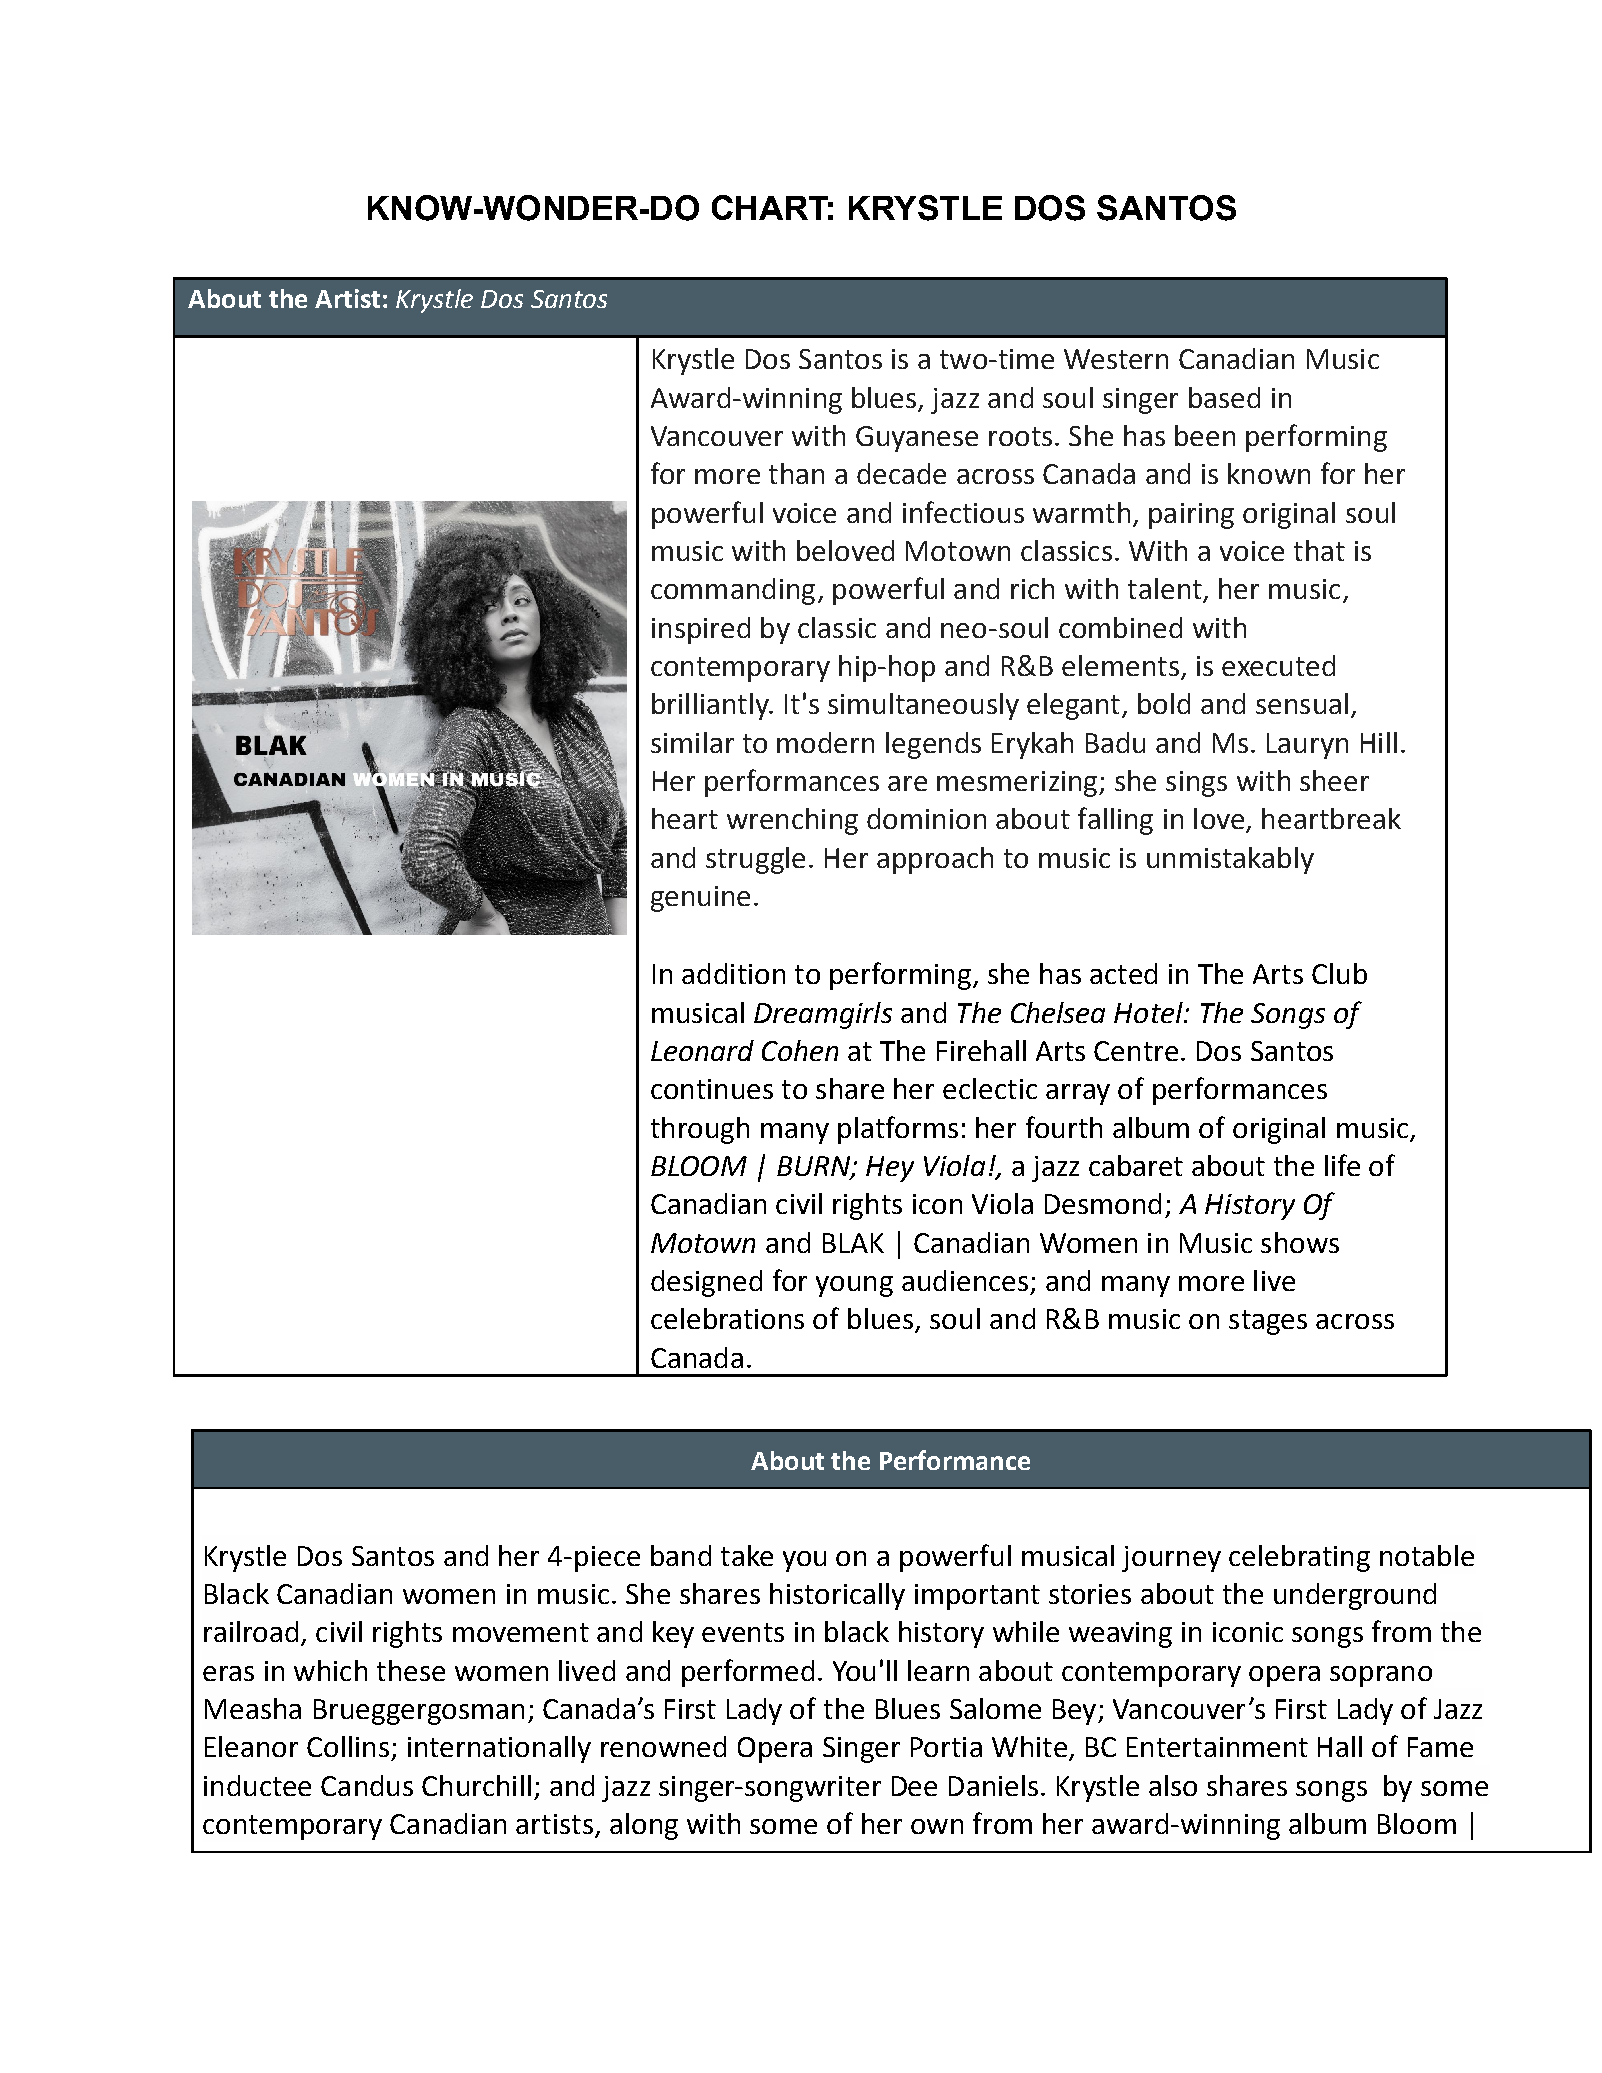 Image resolution: width=1602 pixels, height=2073 pixels. What do you see at coordinates (700, 1130) in the document?
I see `through` at bounding box center [700, 1130].
